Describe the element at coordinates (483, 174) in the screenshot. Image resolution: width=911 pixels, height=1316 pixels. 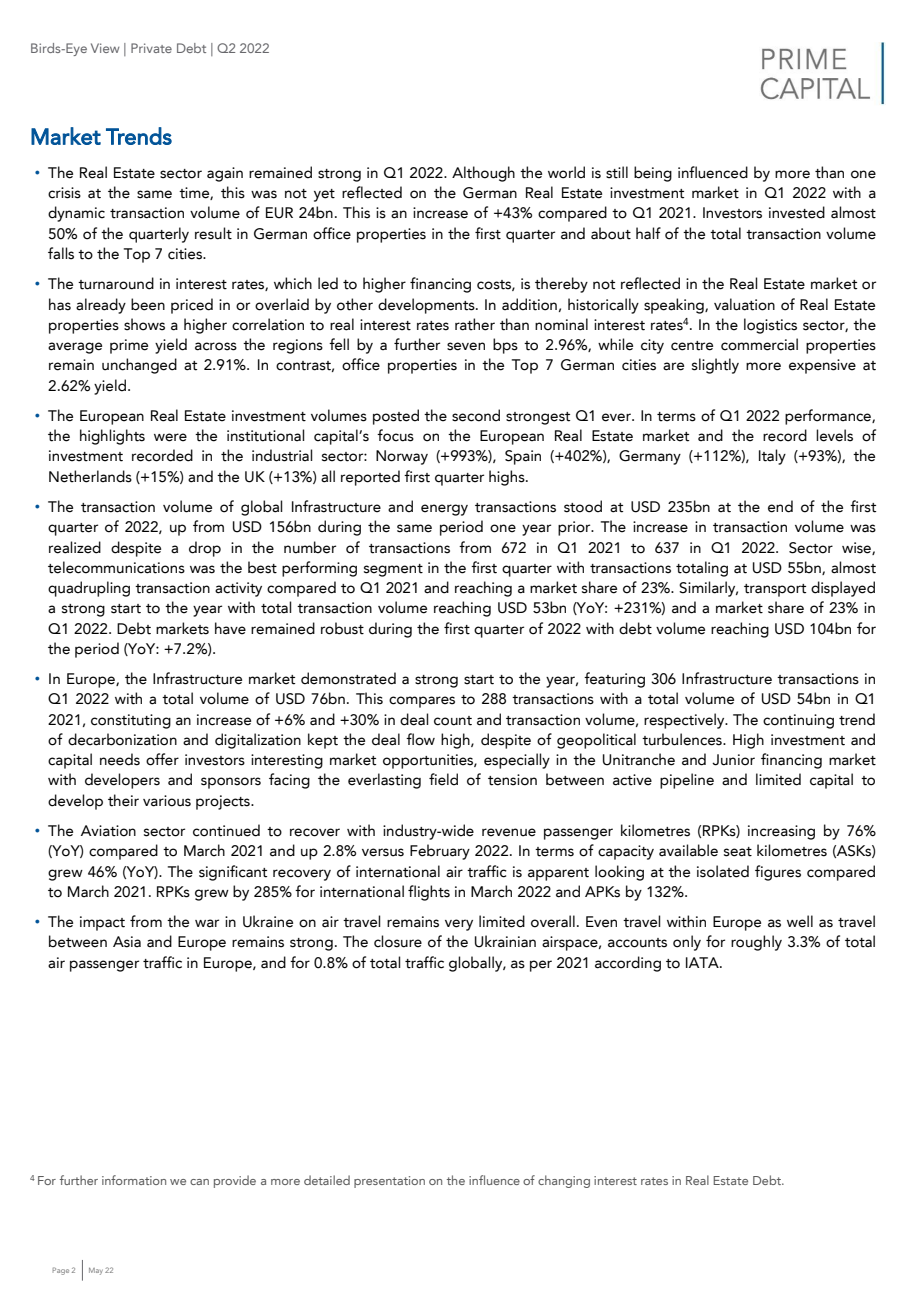
I see `Although` at that location.
